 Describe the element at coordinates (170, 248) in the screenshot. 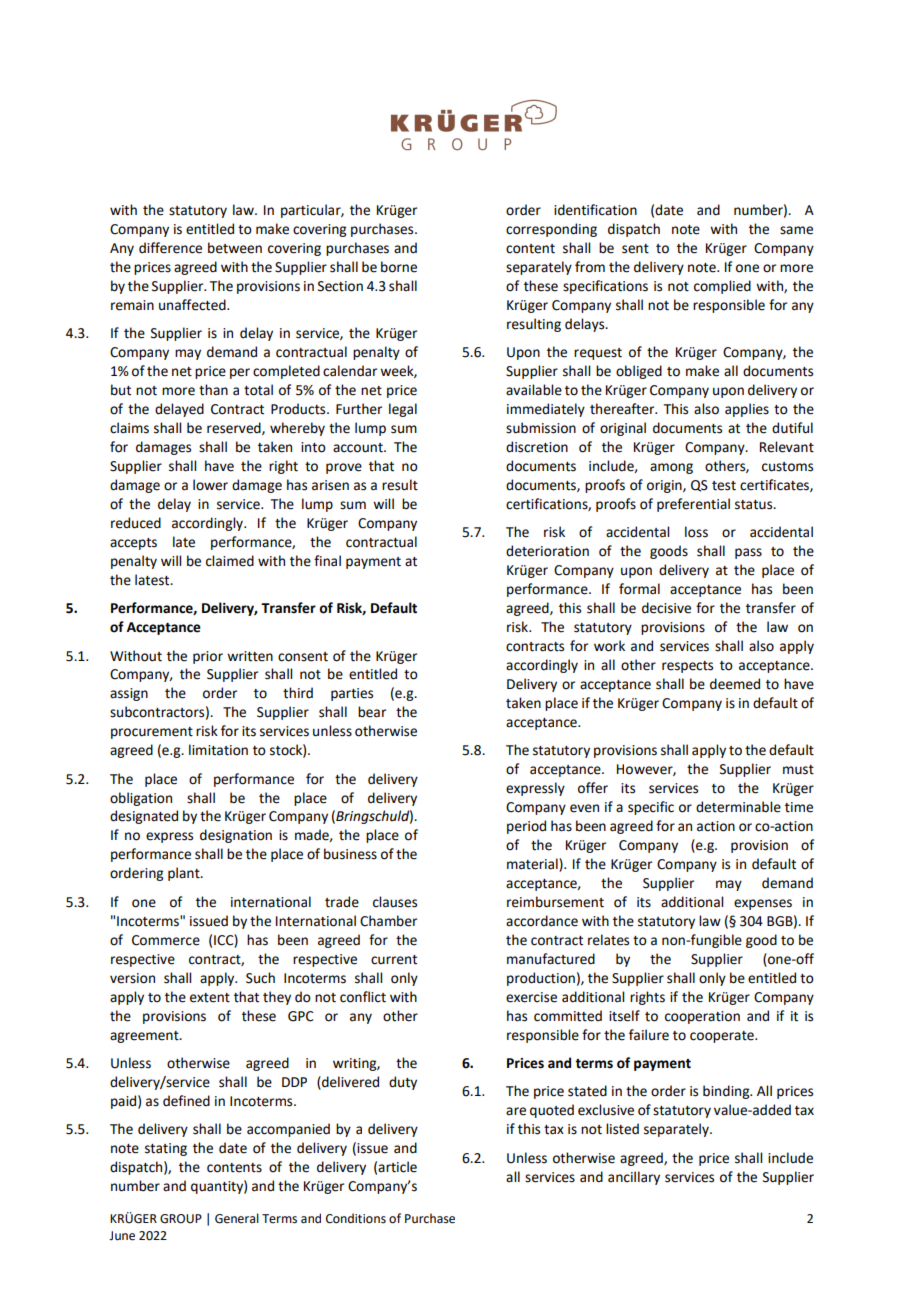

I see `difference` at that location.
